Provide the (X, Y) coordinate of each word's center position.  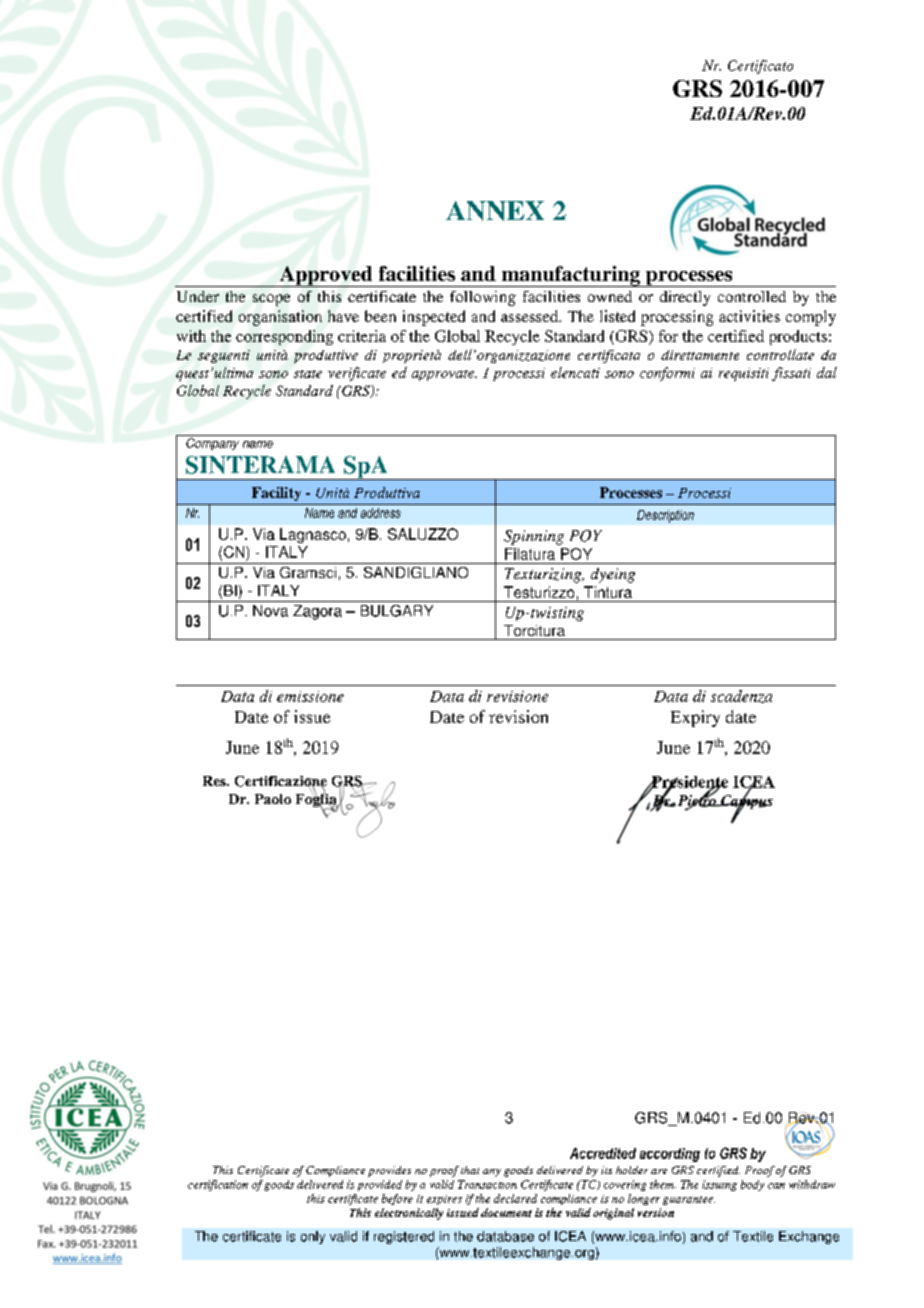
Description (665, 516)
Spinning (534, 537)
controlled (752, 296)
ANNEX (495, 211)
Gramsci (308, 572)
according (670, 1155)
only (313, 1237)
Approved (326, 276)
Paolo (273, 799)
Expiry (695, 718)
